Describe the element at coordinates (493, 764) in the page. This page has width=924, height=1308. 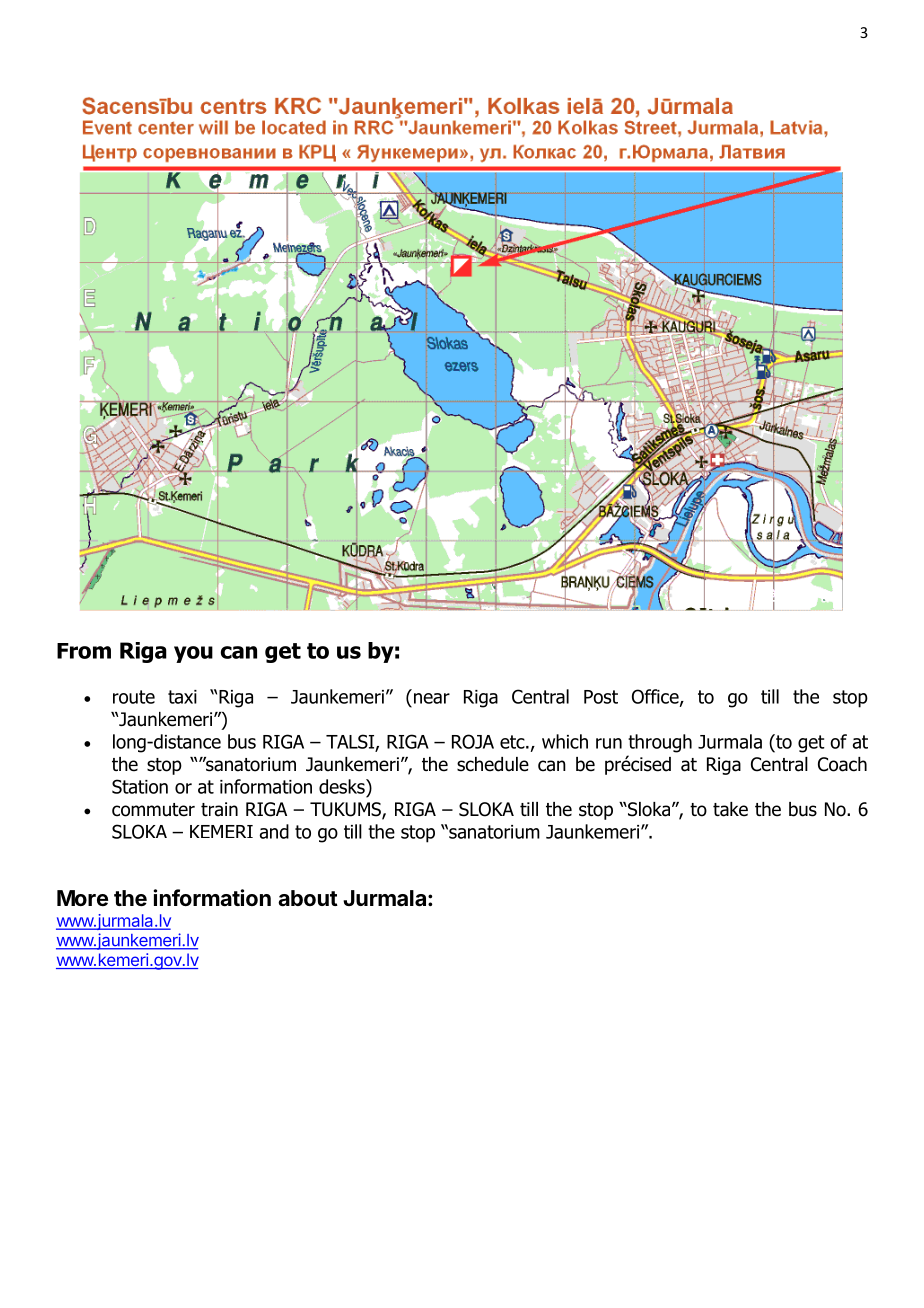
I see `schedule` at that location.
